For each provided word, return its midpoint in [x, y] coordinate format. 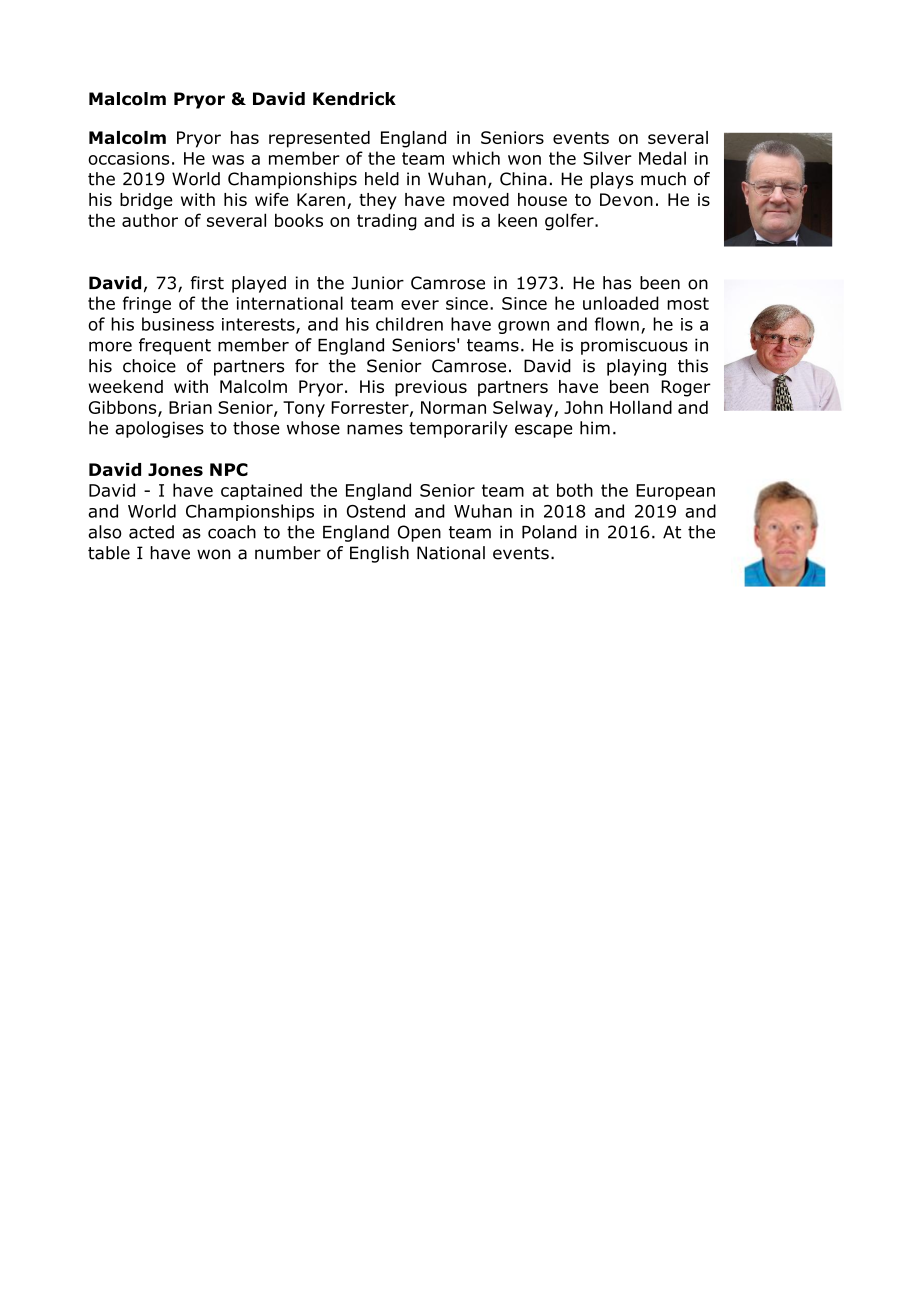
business [178, 324]
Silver [607, 158]
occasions [128, 158]
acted [151, 532]
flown [617, 324]
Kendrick [354, 99]
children [409, 324]
